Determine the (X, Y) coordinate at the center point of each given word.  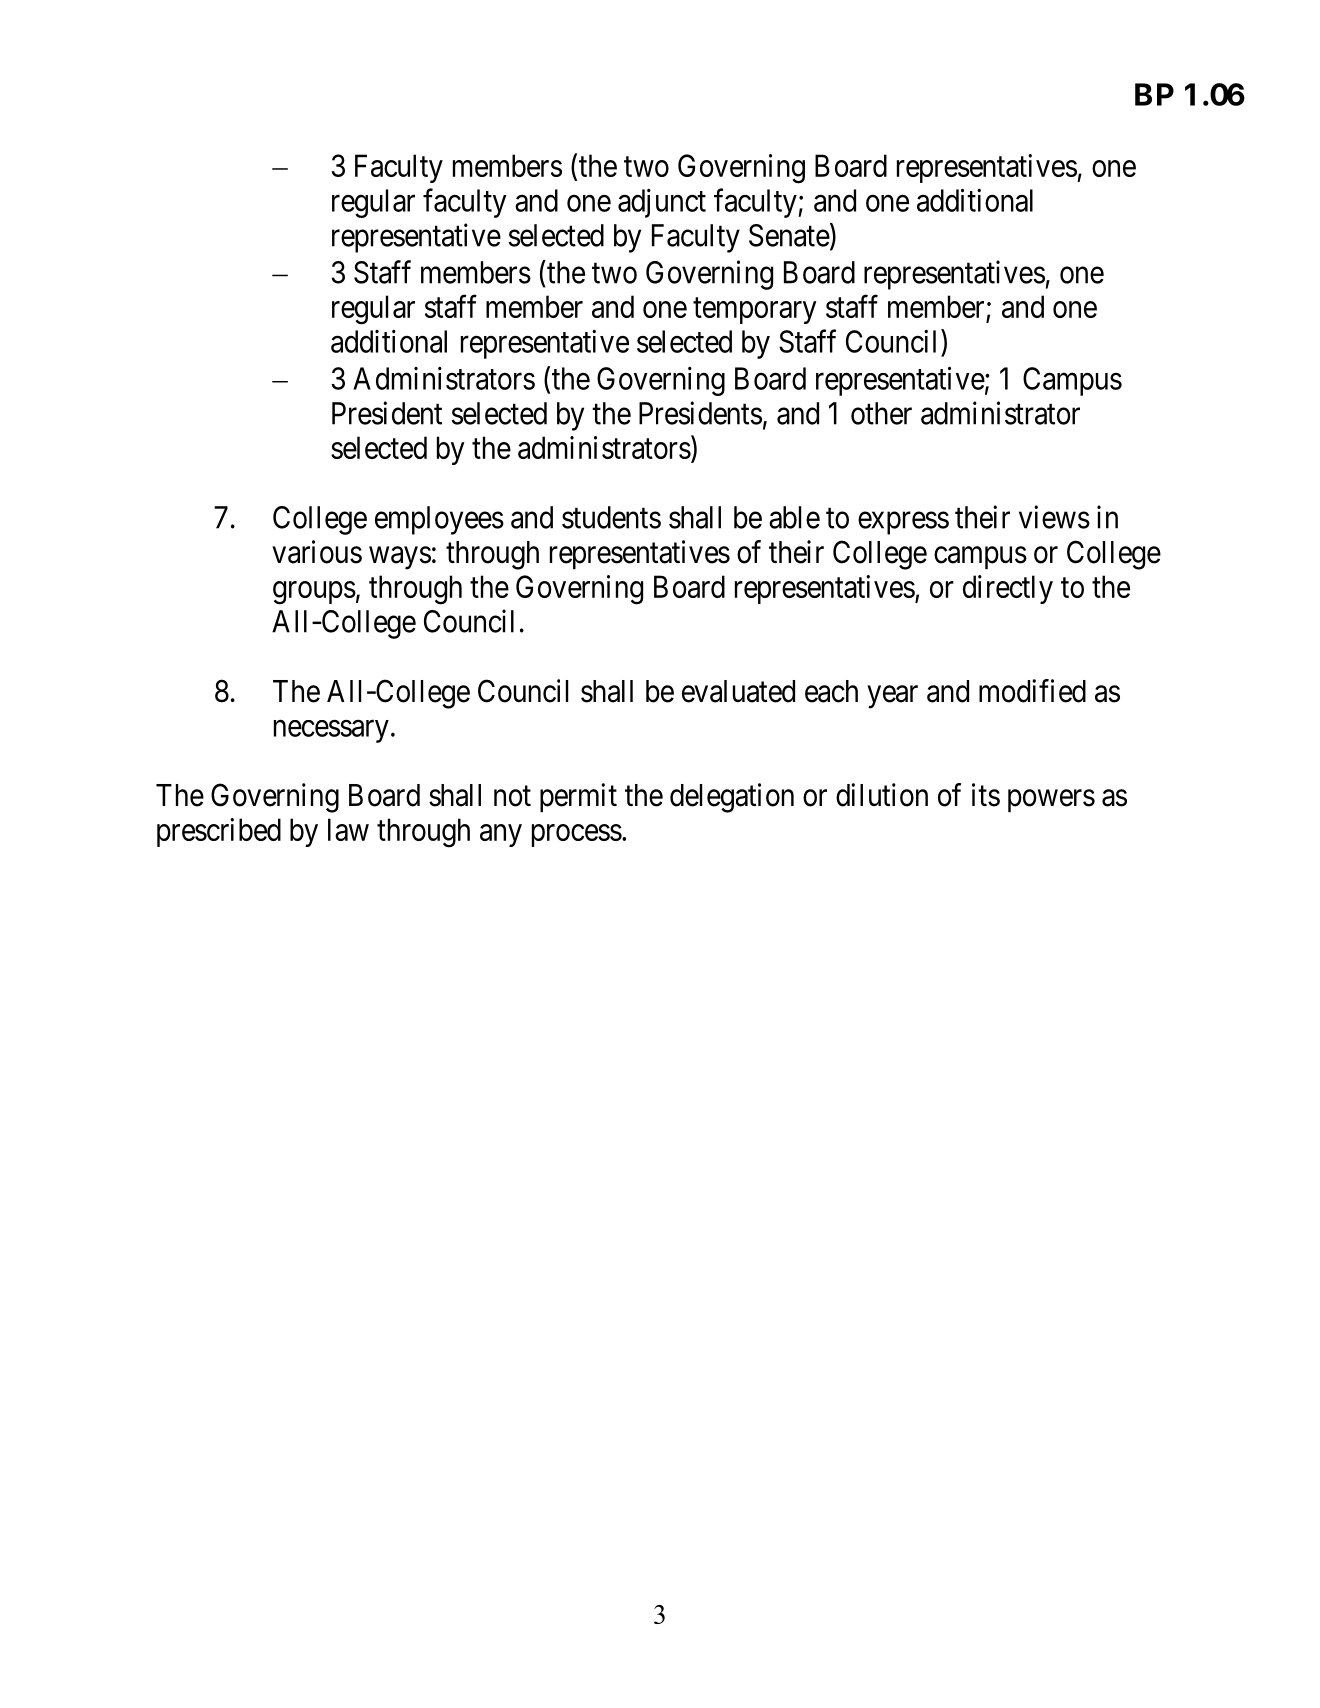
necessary (331, 731)
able (794, 517)
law (348, 829)
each (831, 691)
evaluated (738, 691)
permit (578, 797)
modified (1032, 691)
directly (1008, 589)
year (892, 697)
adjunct (662, 203)
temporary (755, 311)
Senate (789, 235)
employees (439, 520)
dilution (882, 795)
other (881, 413)
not (512, 796)
